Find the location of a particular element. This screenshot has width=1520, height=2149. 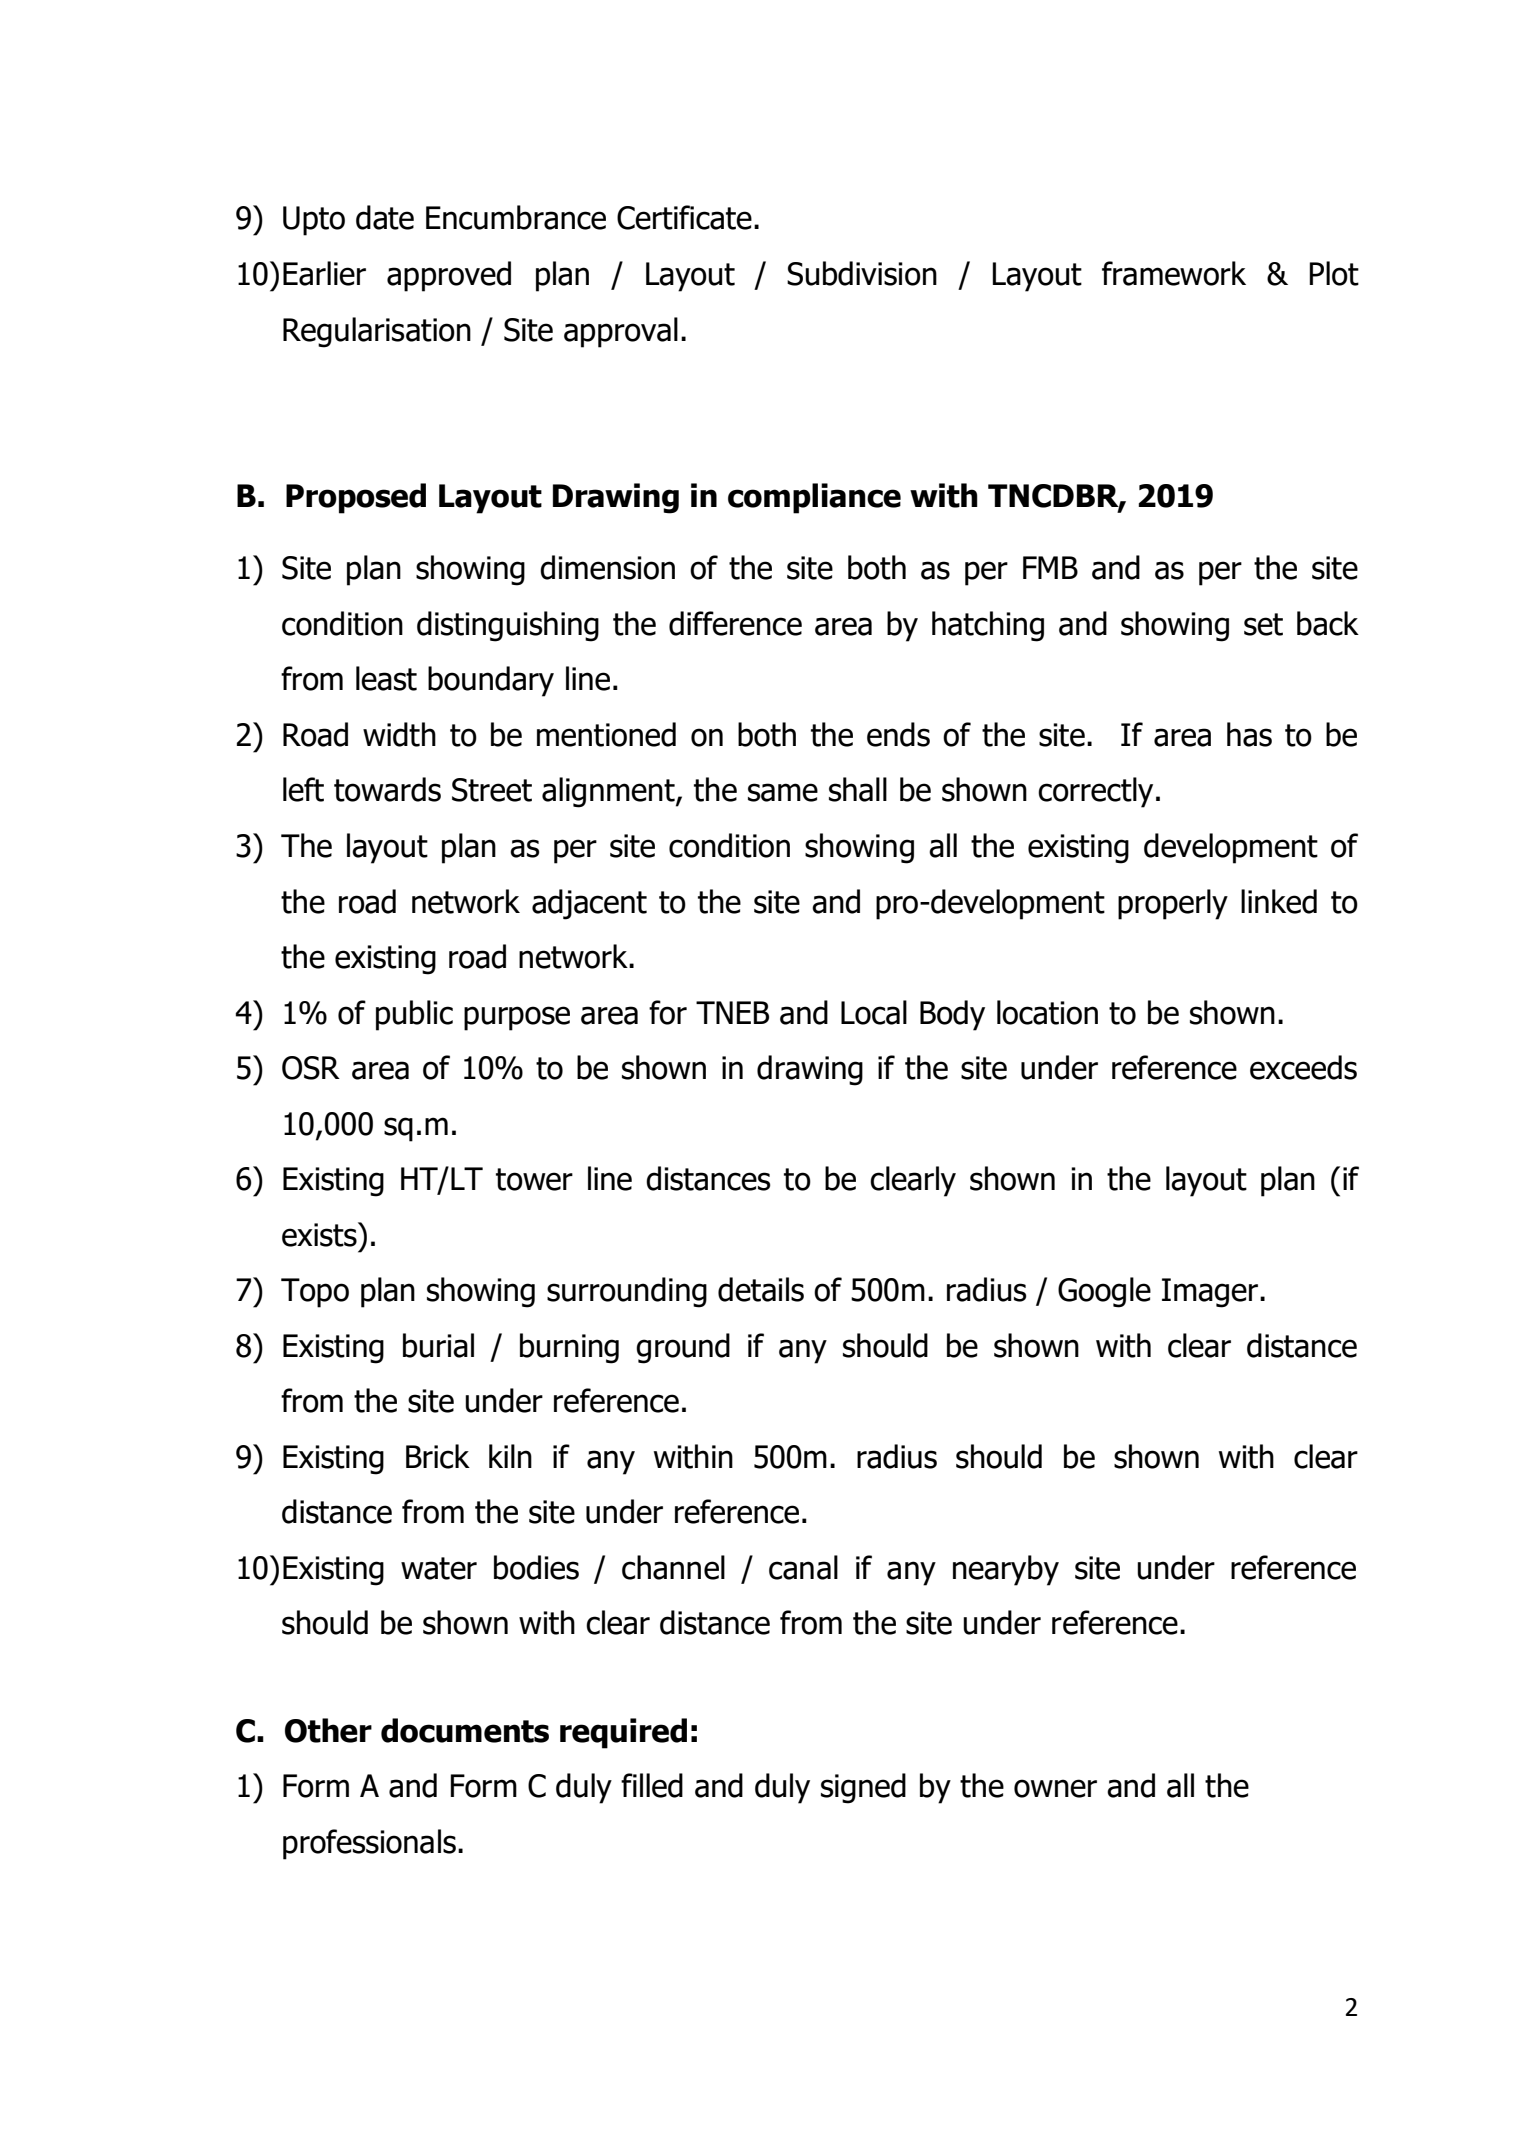

burial is located at coordinates (438, 1345).
